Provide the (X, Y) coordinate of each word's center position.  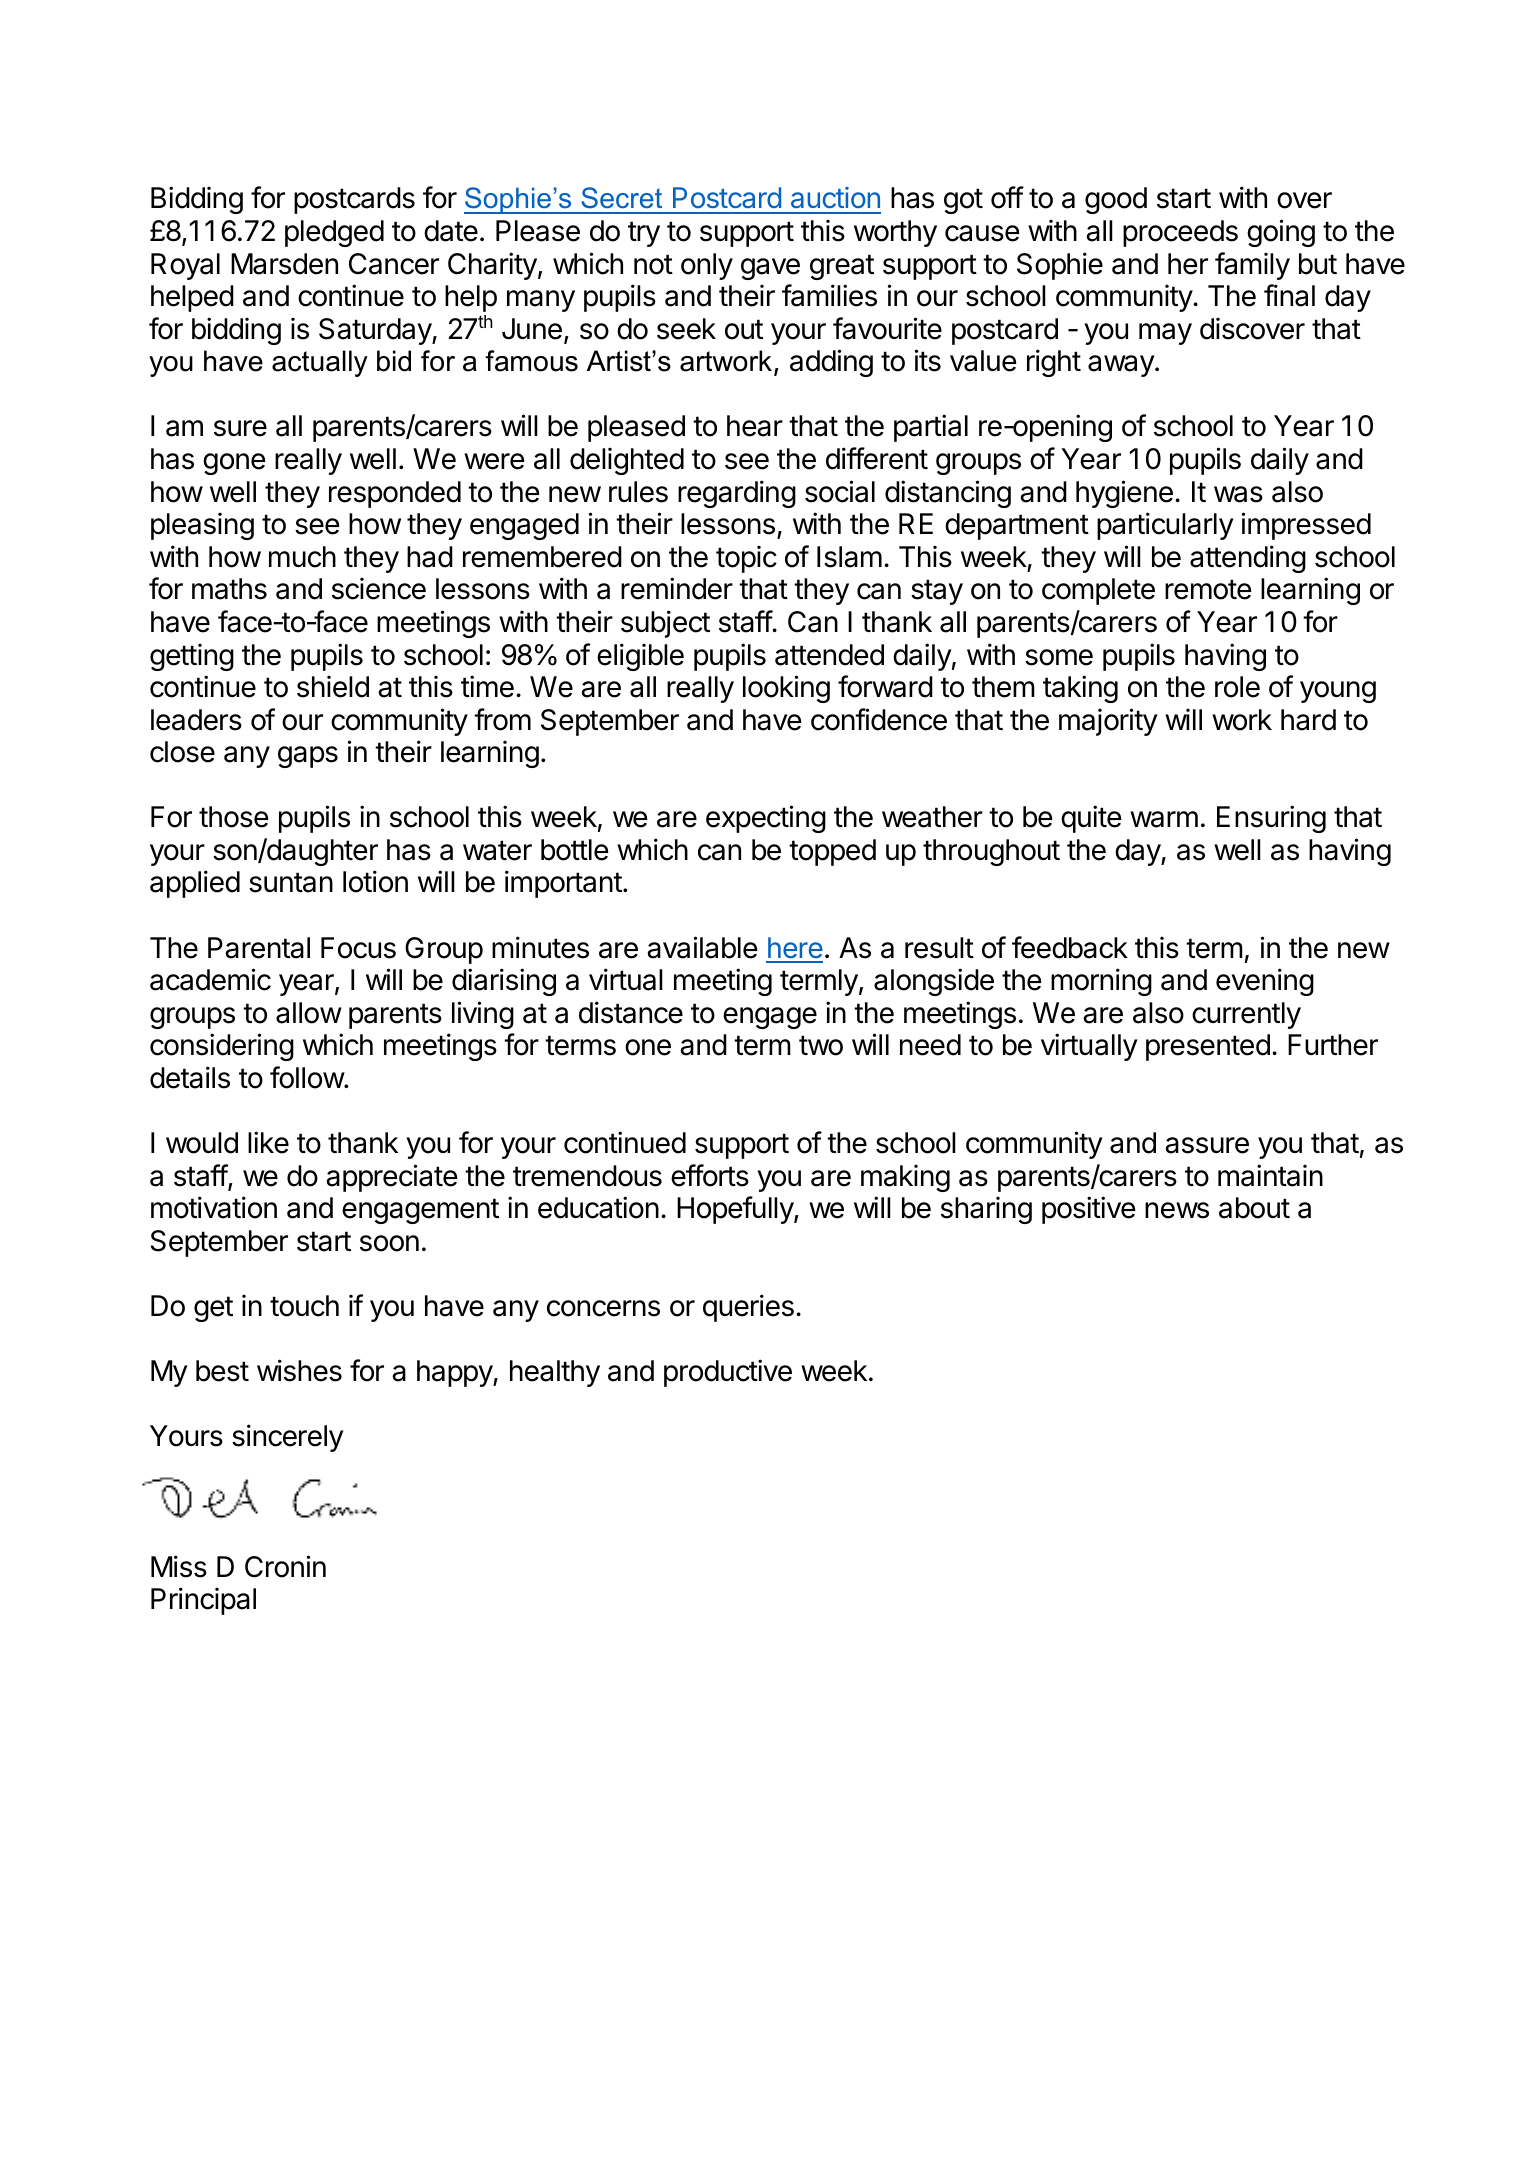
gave (770, 269)
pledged (334, 233)
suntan (291, 882)
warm (1164, 819)
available (702, 947)
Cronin (285, 1566)
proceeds (1180, 233)
